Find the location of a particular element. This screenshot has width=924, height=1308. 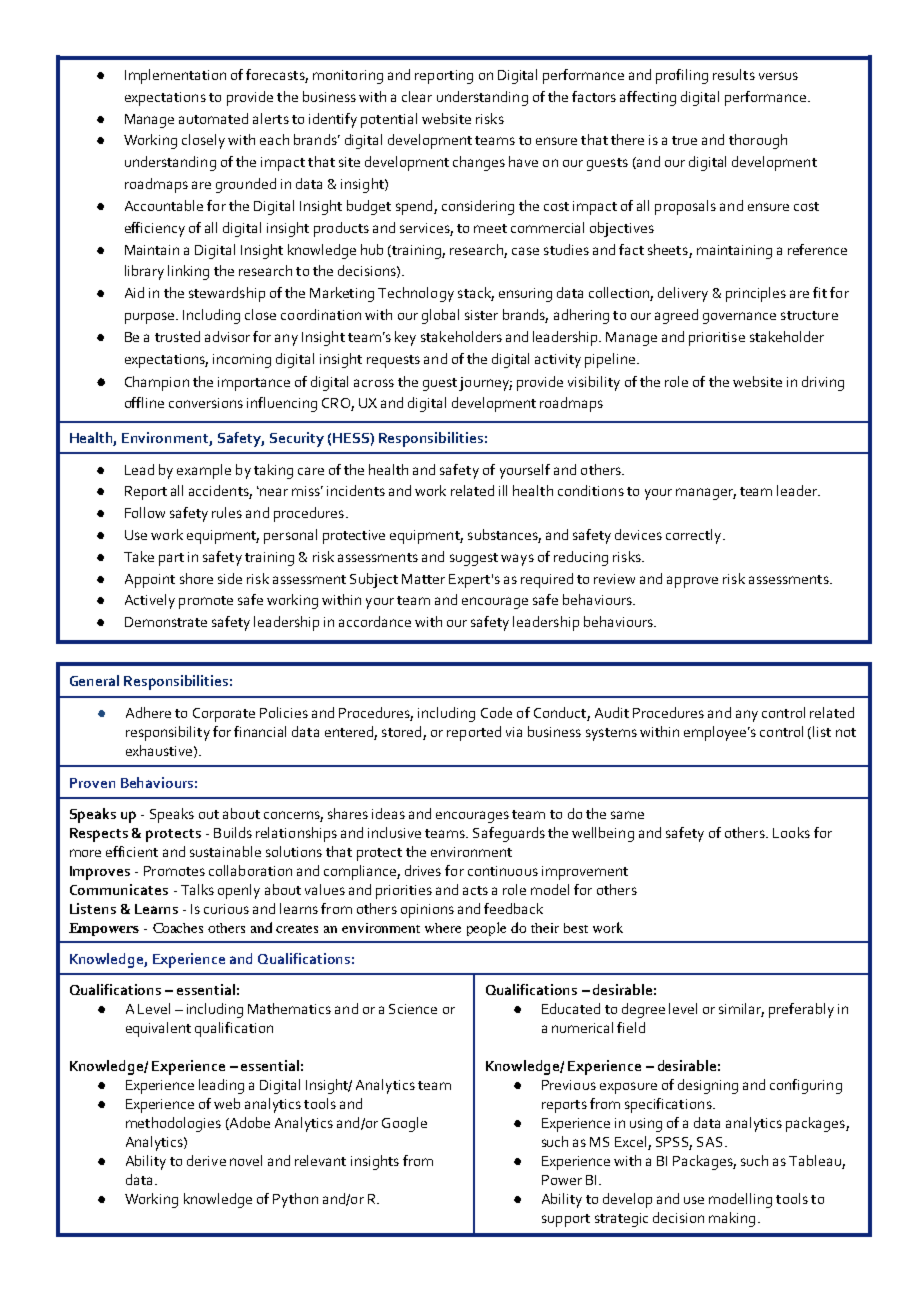

derive is located at coordinates (206, 1160).
